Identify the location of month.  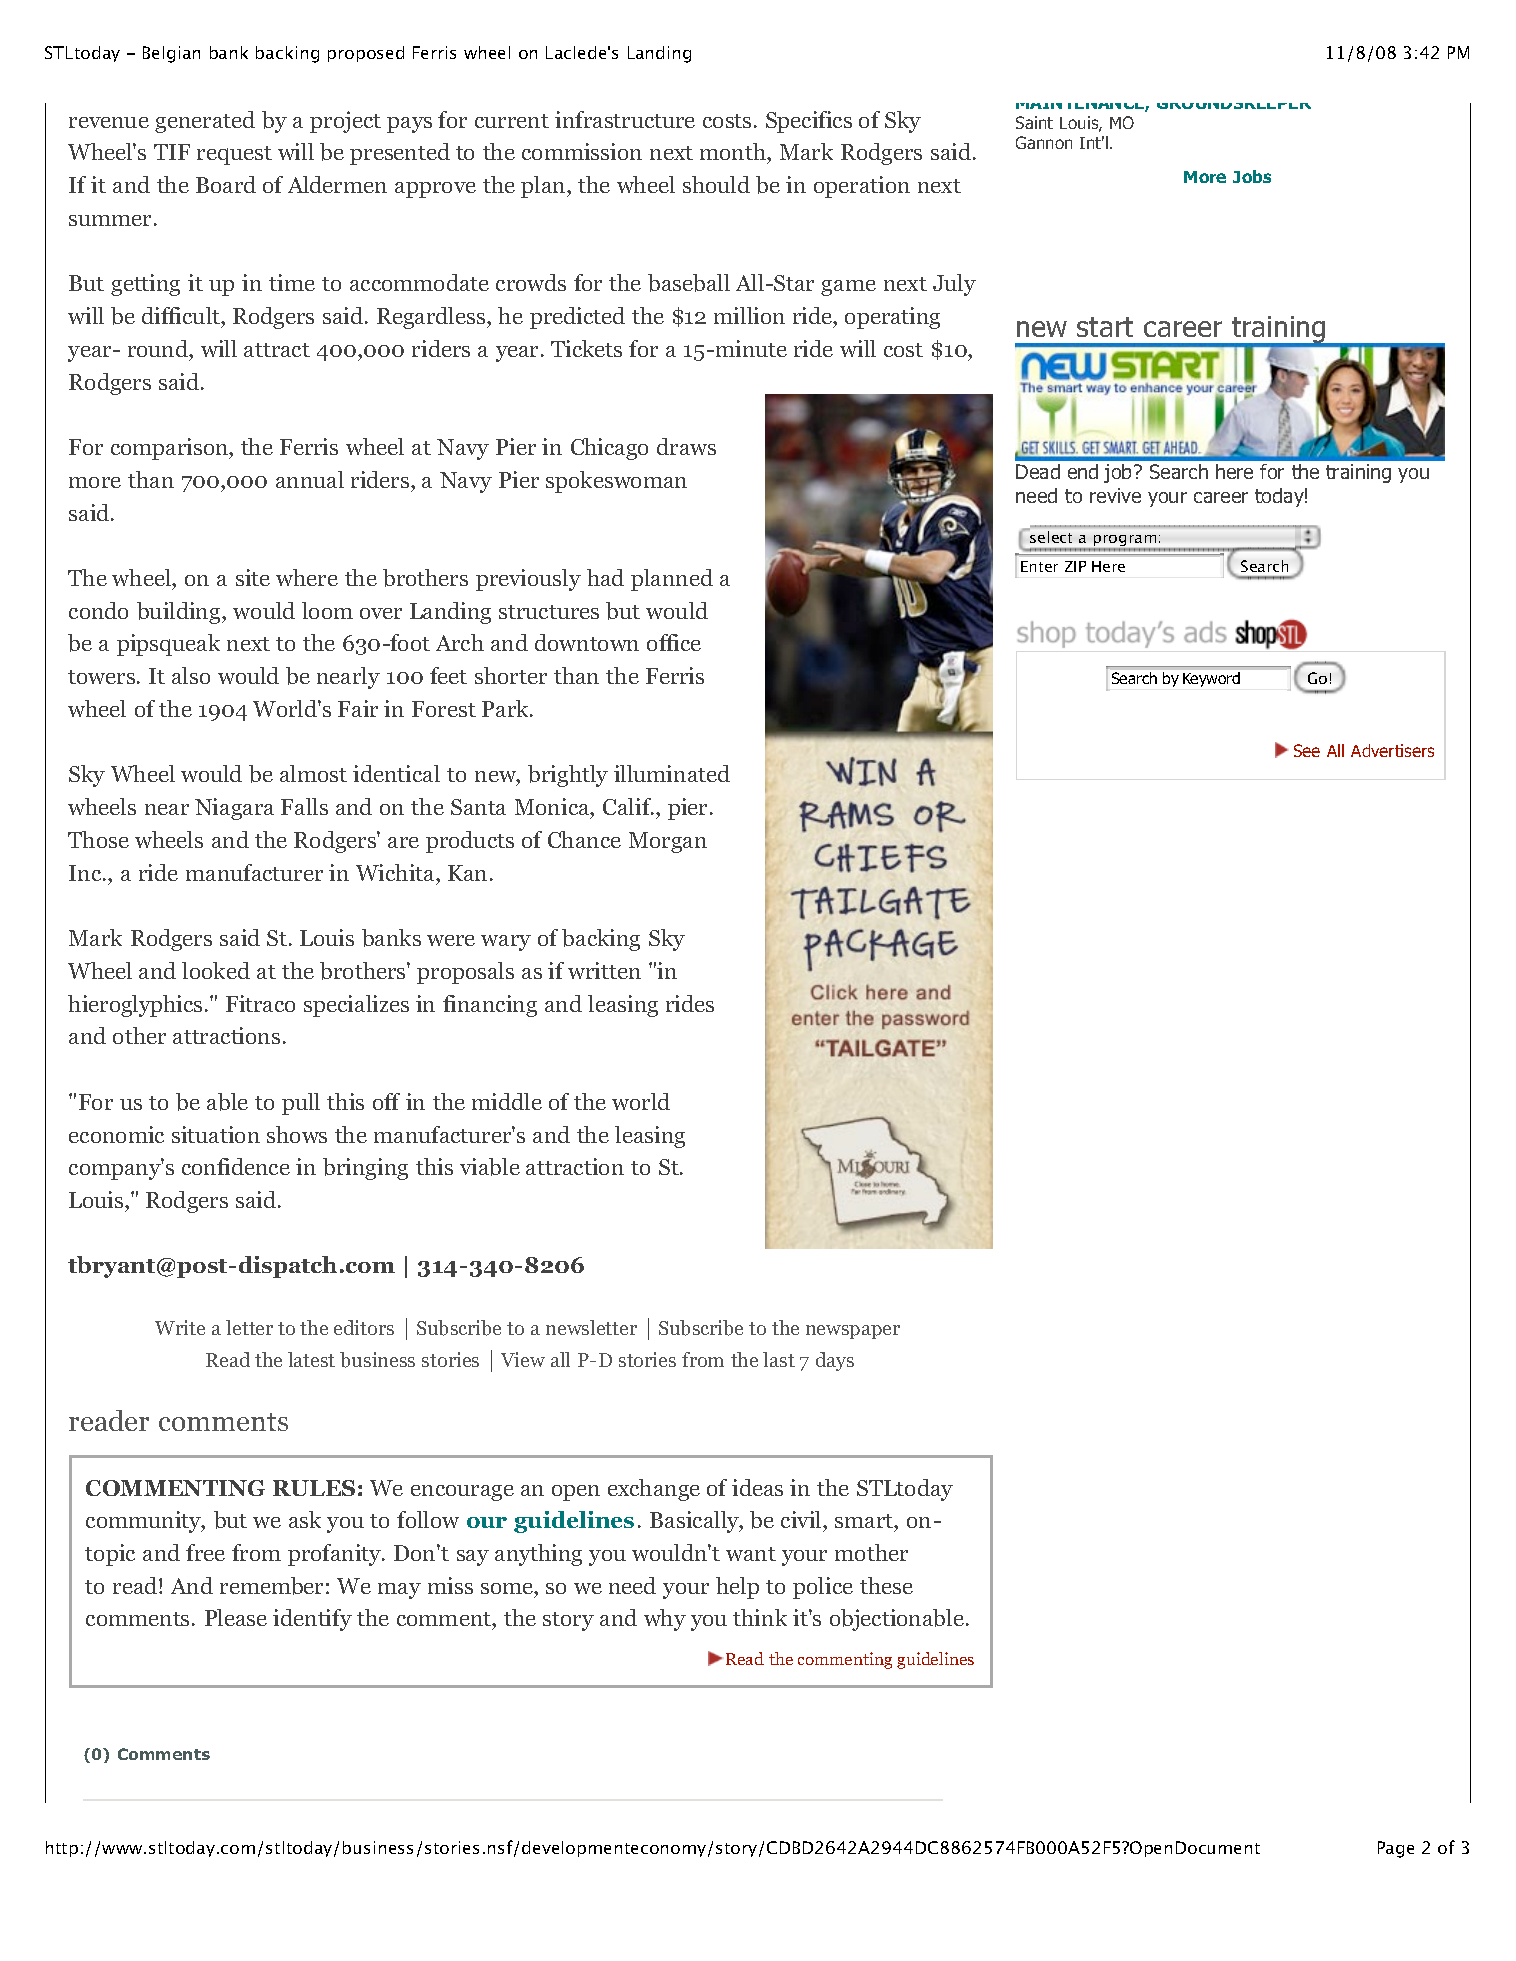
(734, 153).
